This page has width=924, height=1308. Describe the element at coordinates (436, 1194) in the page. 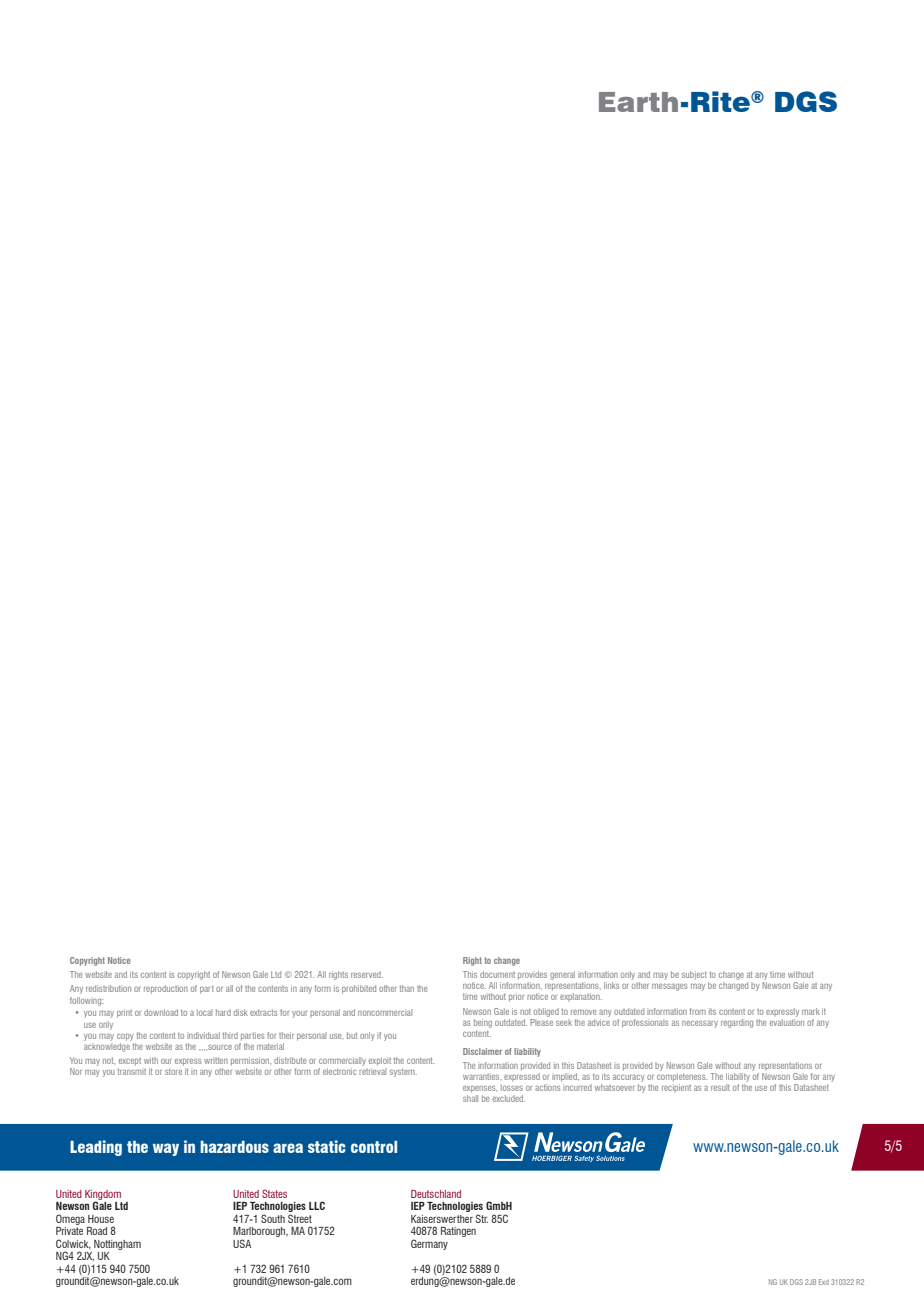

I see `Deutschland` at that location.
